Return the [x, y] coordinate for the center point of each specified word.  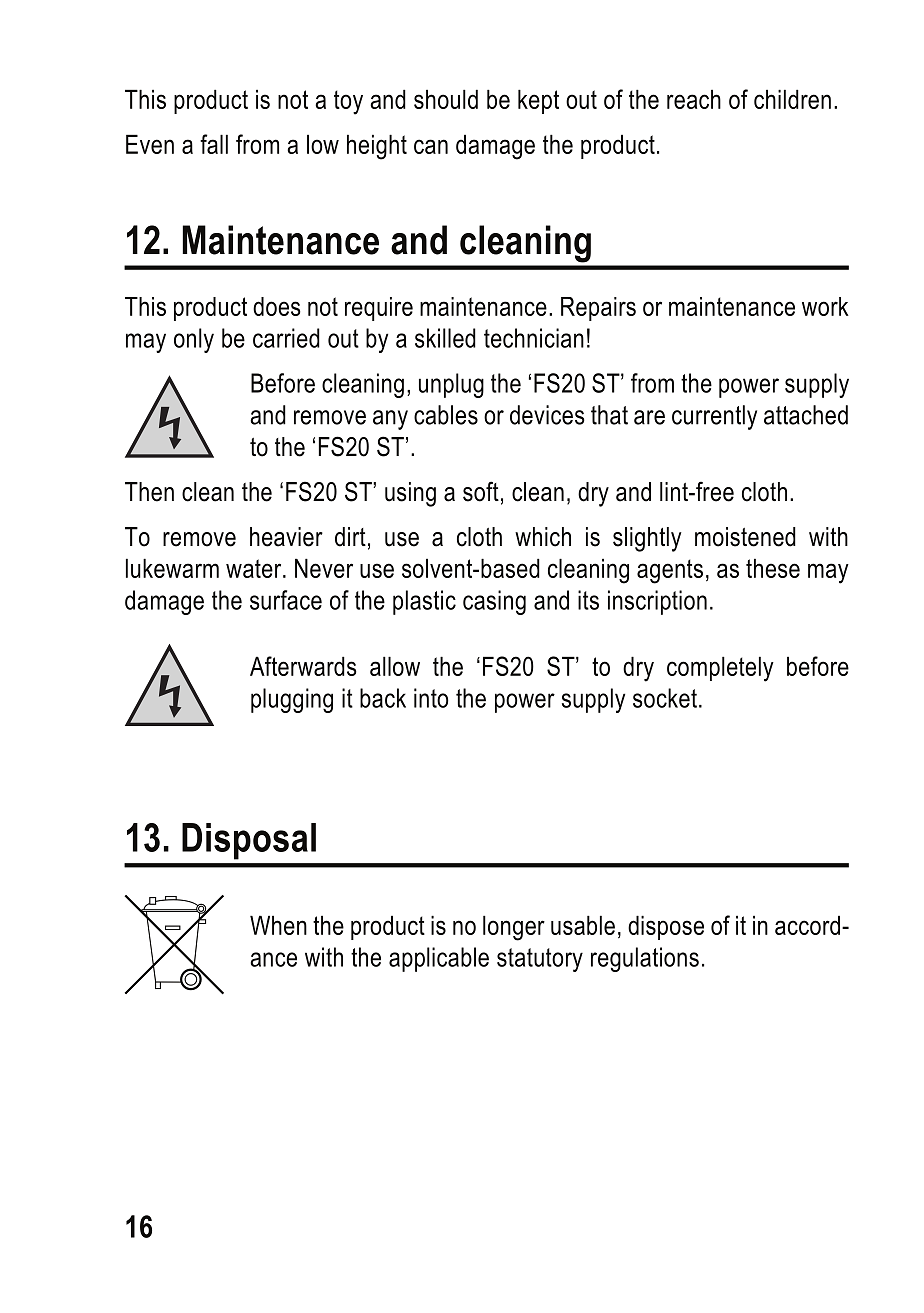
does [277, 306]
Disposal [249, 841]
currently [714, 417]
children [792, 99]
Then [149, 492]
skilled [445, 338]
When [278, 925]
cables [446, 415]
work [825, 306]
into [431, 698]
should [446, 99]
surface [286, 600]
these [773, 568]
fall [214, 144]
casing [494, 602]
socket [665, 698]
